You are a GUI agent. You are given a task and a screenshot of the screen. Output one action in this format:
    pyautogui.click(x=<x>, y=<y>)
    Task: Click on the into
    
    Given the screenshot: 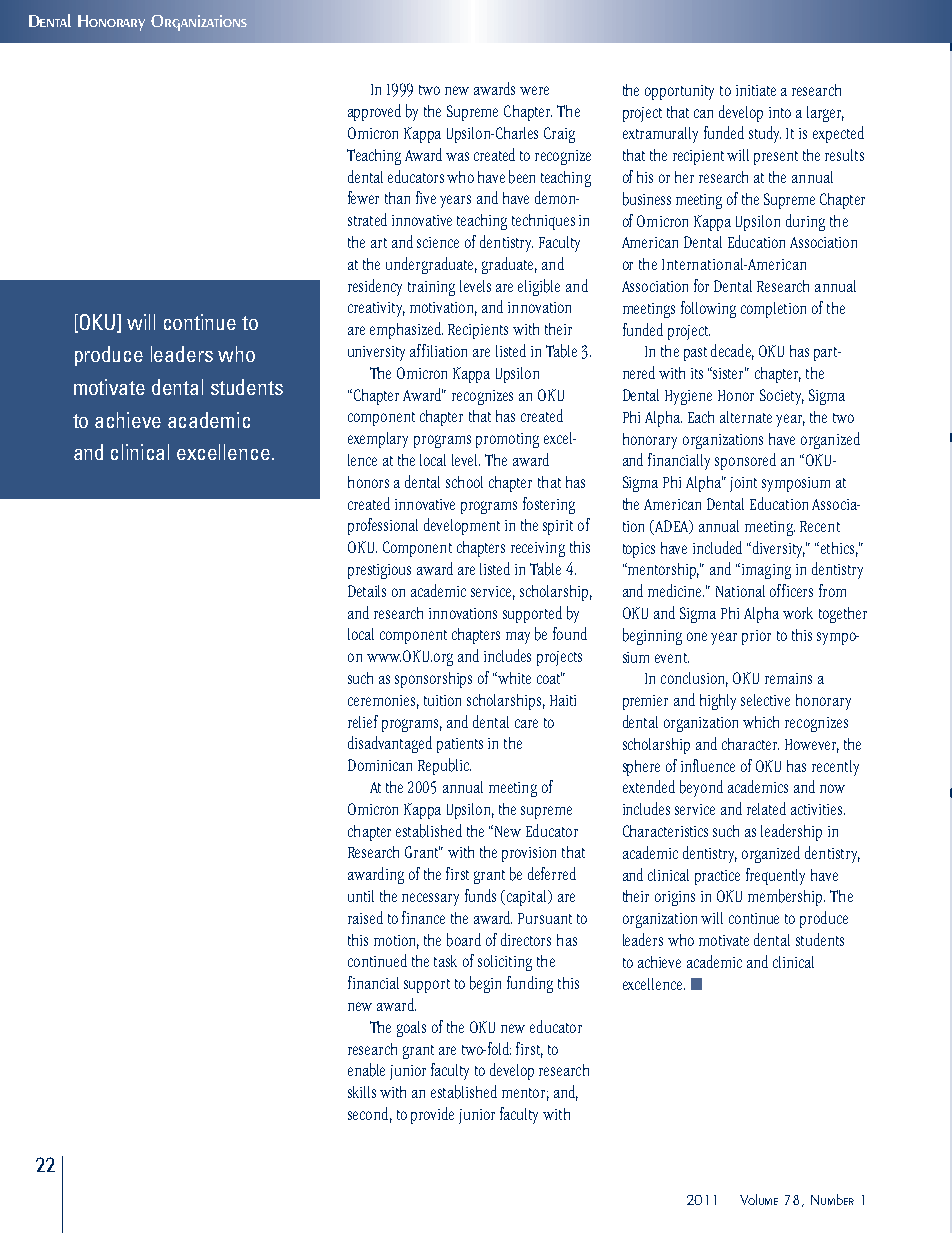 What is the action you would take?
    pyautogui.click(x=780, y=112)
